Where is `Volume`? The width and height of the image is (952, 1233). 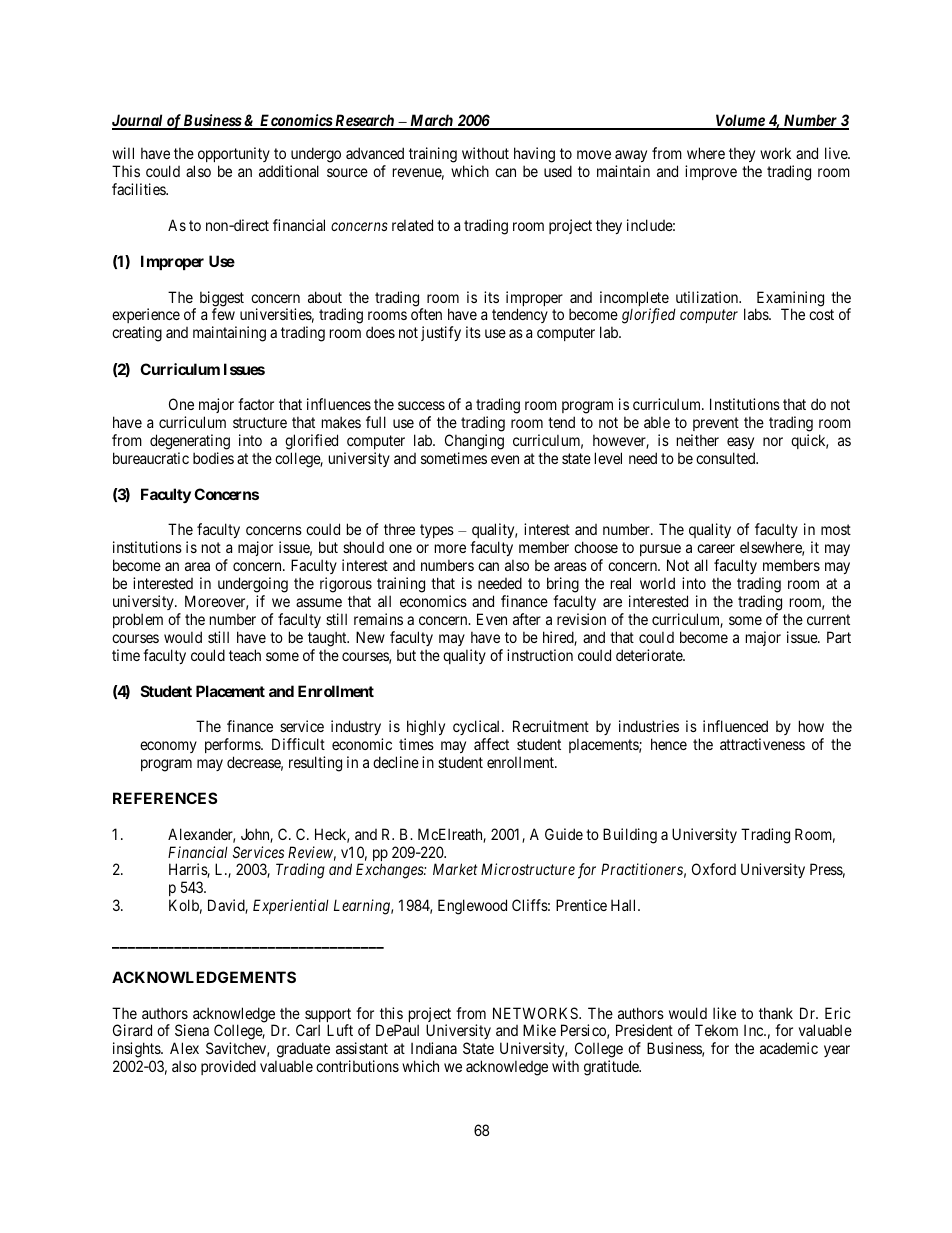 Volume is located at coordinates (740, 121).
